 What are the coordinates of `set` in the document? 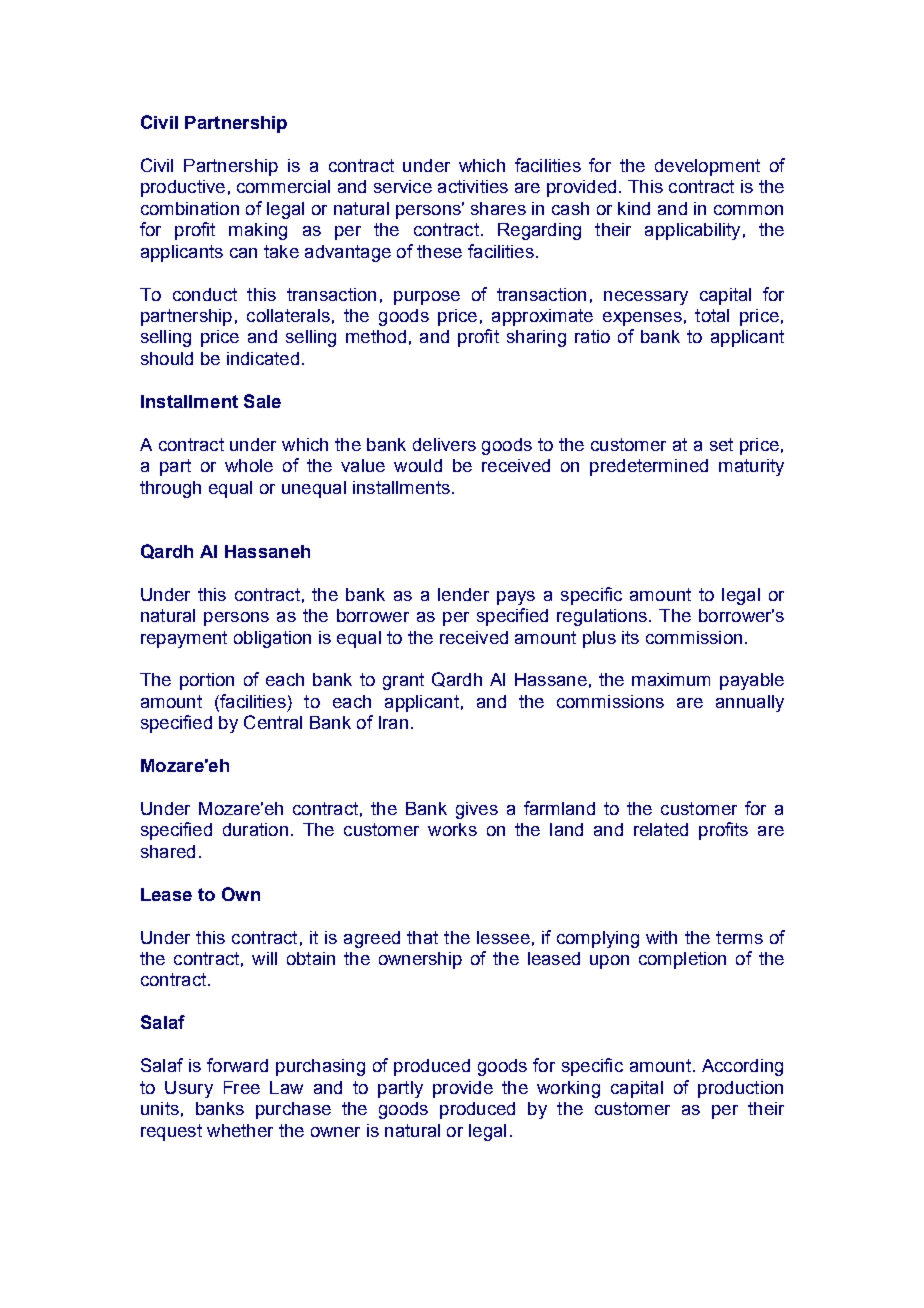 It's located at (721, 444).
